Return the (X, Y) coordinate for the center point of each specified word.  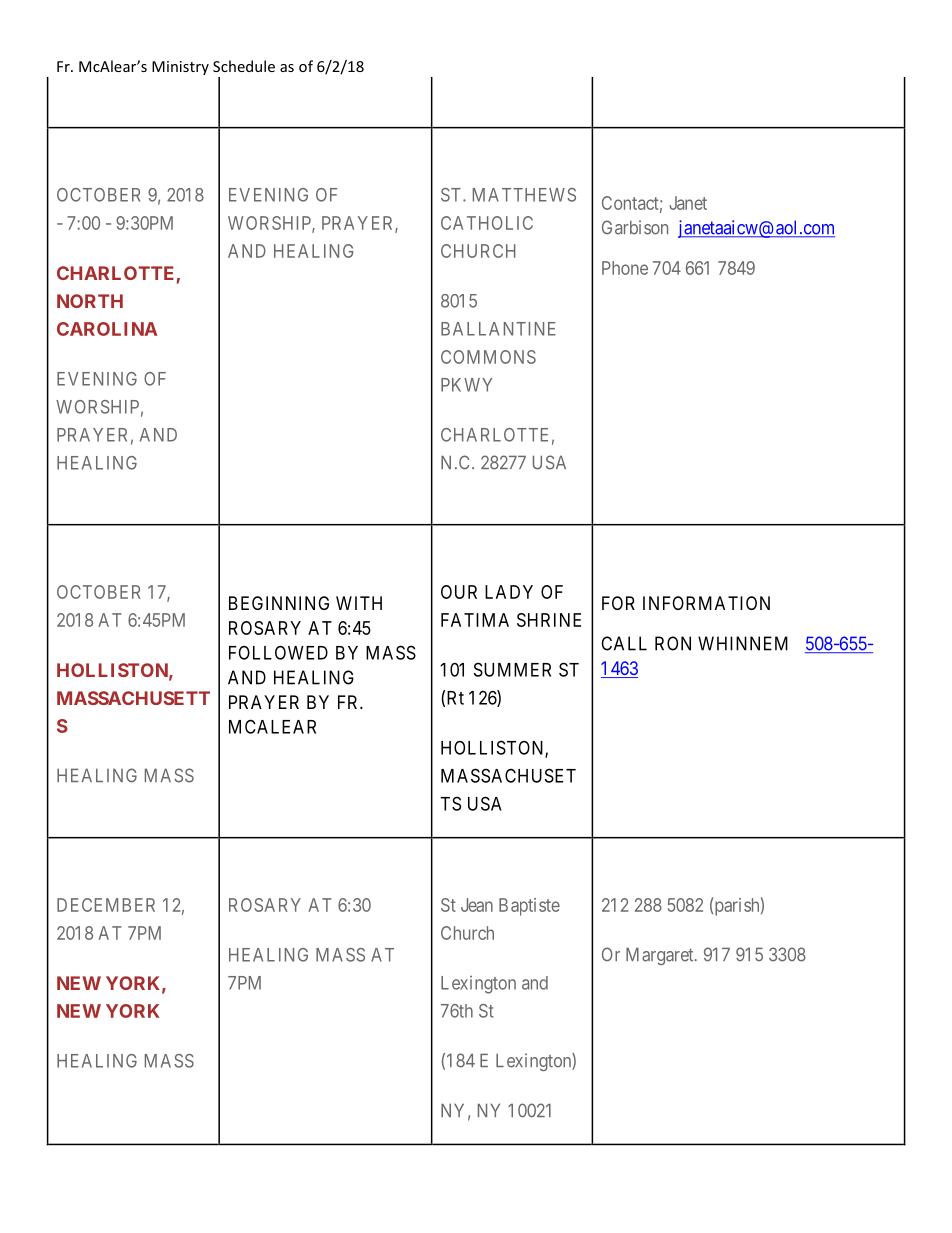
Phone (625, 268)
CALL (624, 643)
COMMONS (488, 357)
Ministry (180, 68)
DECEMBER (106, 905)
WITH (359, 603)
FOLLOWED (278, 652)
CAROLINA (107, 329)
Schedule (244, 66)
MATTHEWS (524, 195)
